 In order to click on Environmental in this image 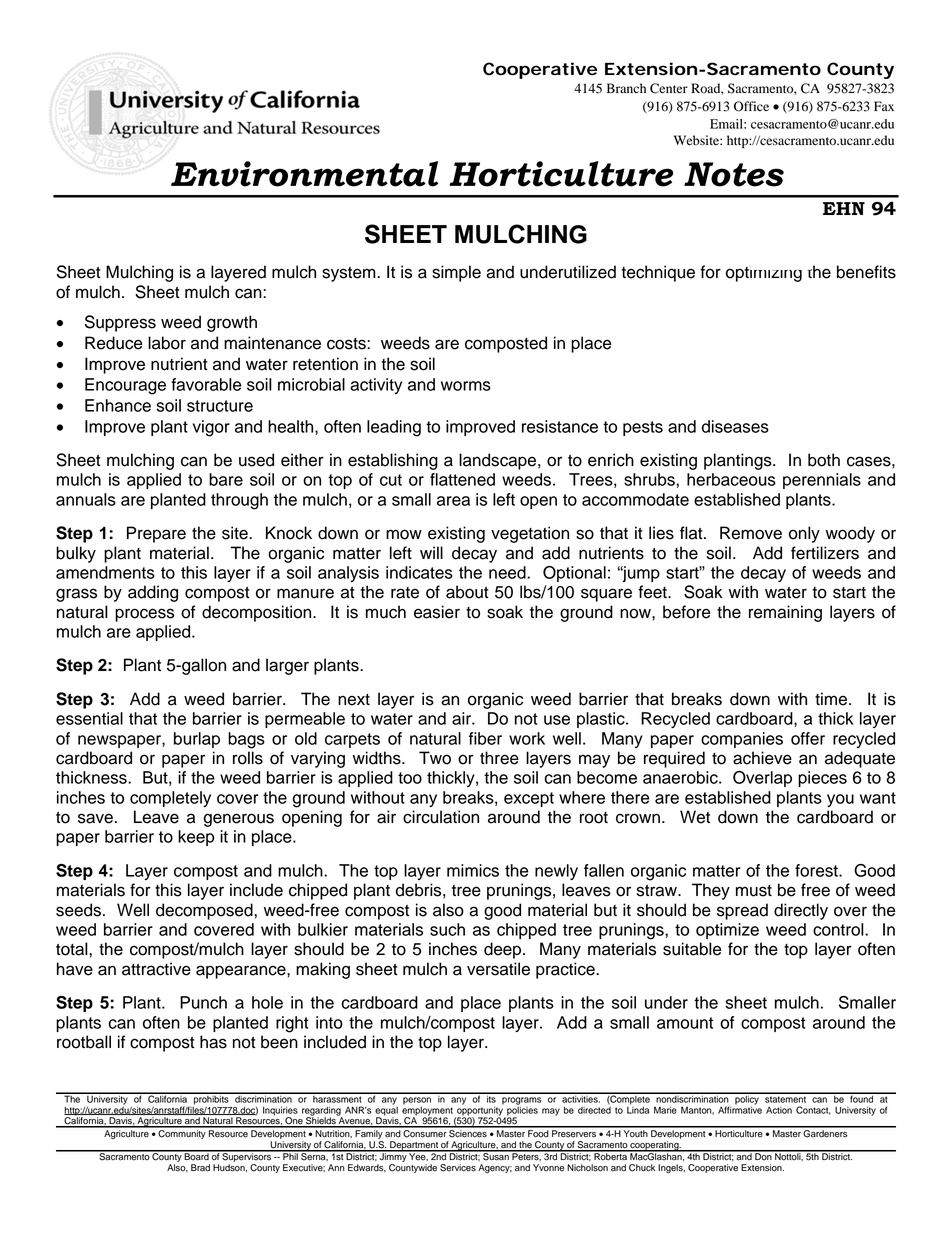, I will do `click(305, 174)`.
